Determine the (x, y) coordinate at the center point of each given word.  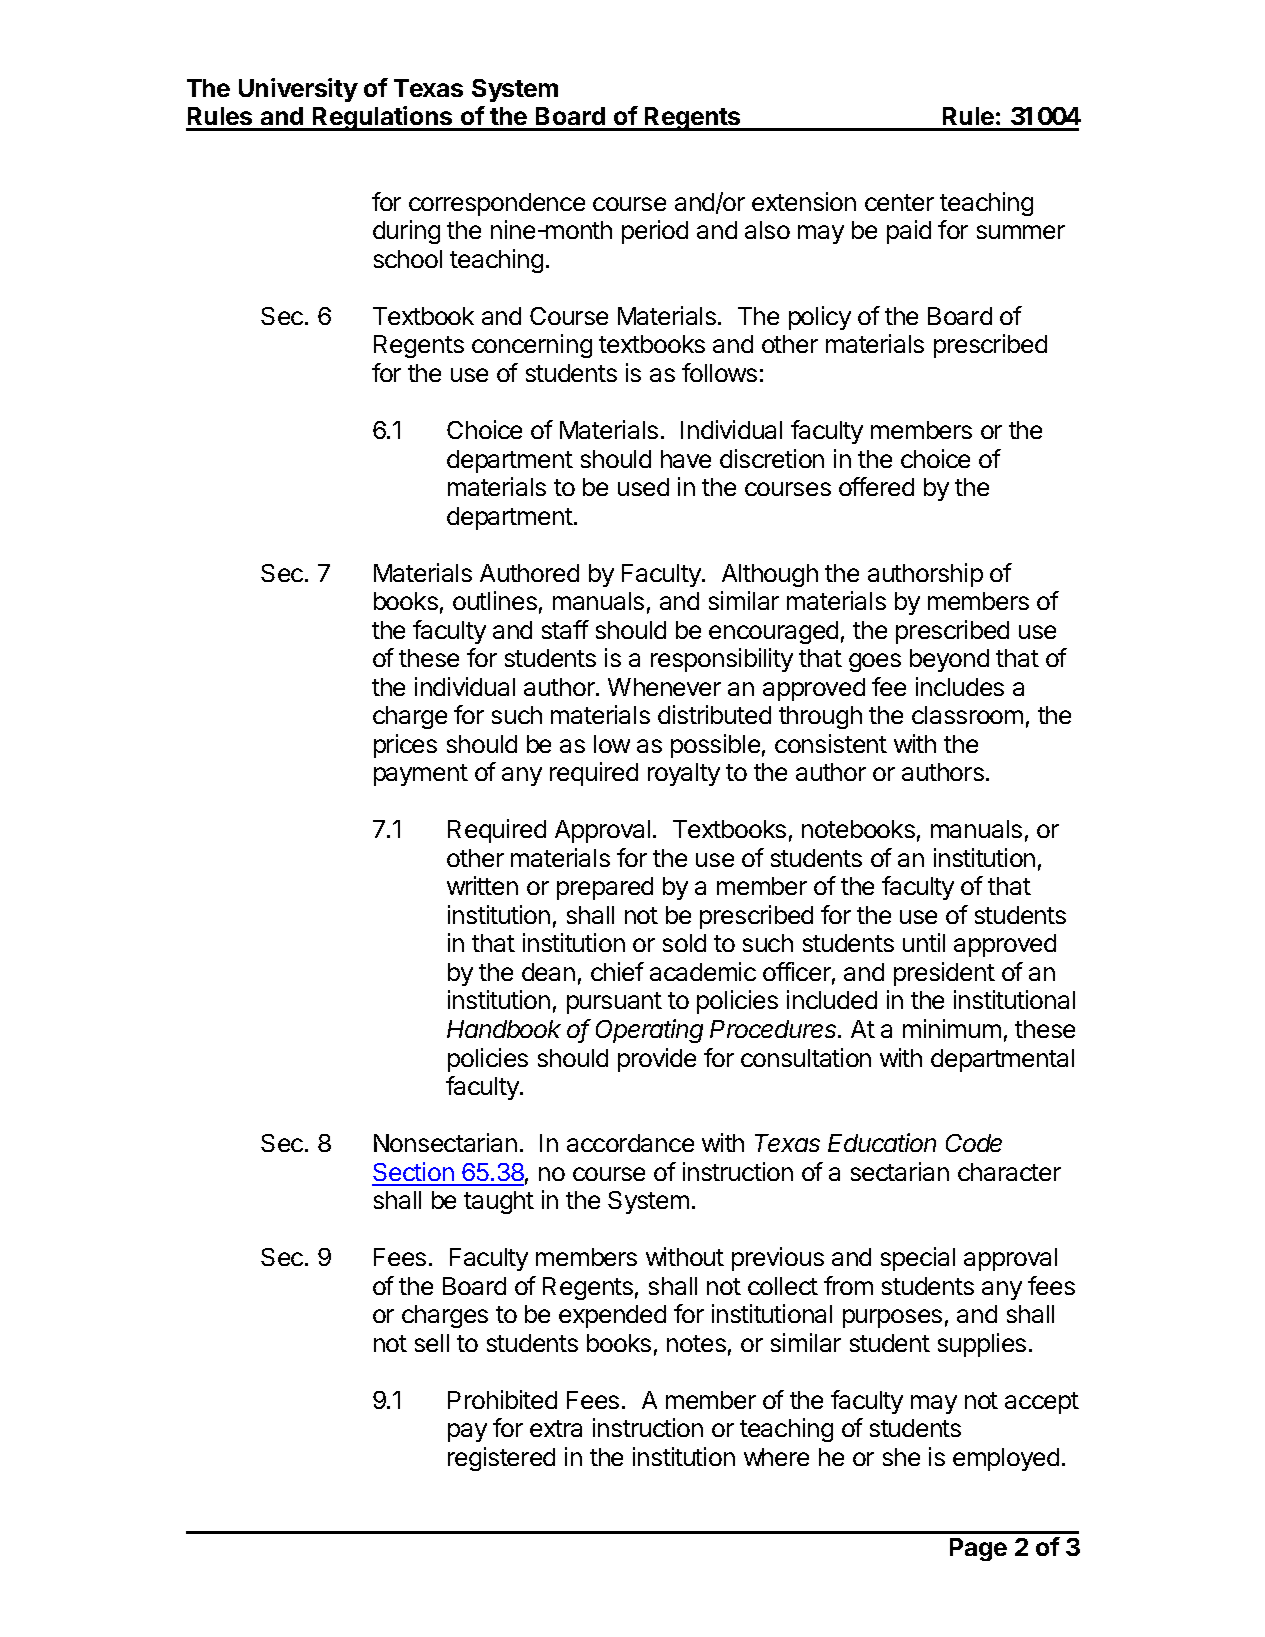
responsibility (722, 660)
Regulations (383, 118)
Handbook (504, 1029)
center (899, 202)
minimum (952, 1028)
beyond (949, 660)
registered (501, 1459)
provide (657, 1060)
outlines (495, 600)
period (655, 232)
